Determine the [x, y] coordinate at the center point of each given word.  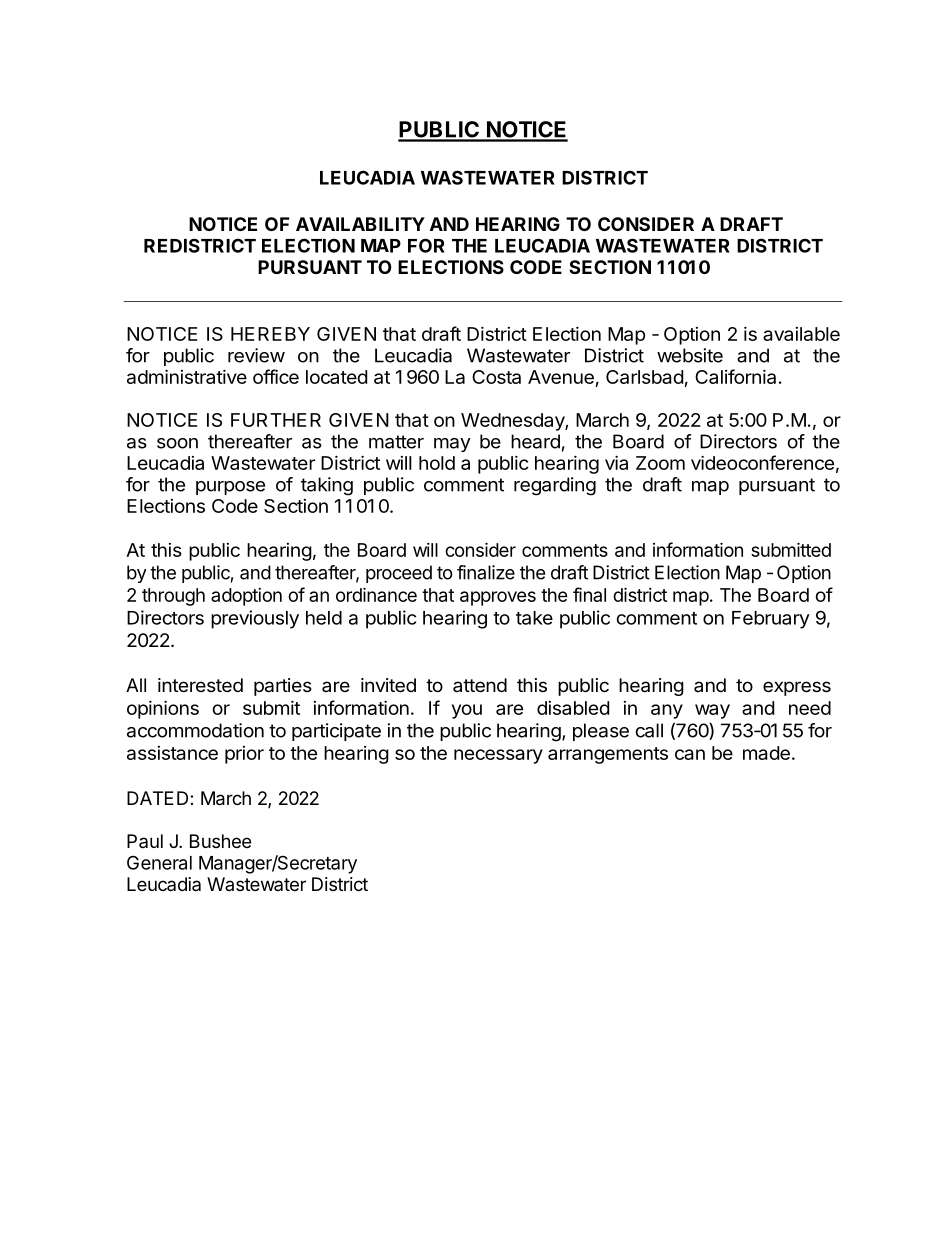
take [534, 618]
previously [255, 619]
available [801, 334]
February [771, 620]
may [452, 445]
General [159, 862]
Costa [496, 377]
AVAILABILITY [360, 224]
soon [177, 443]
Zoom [660, 463]
